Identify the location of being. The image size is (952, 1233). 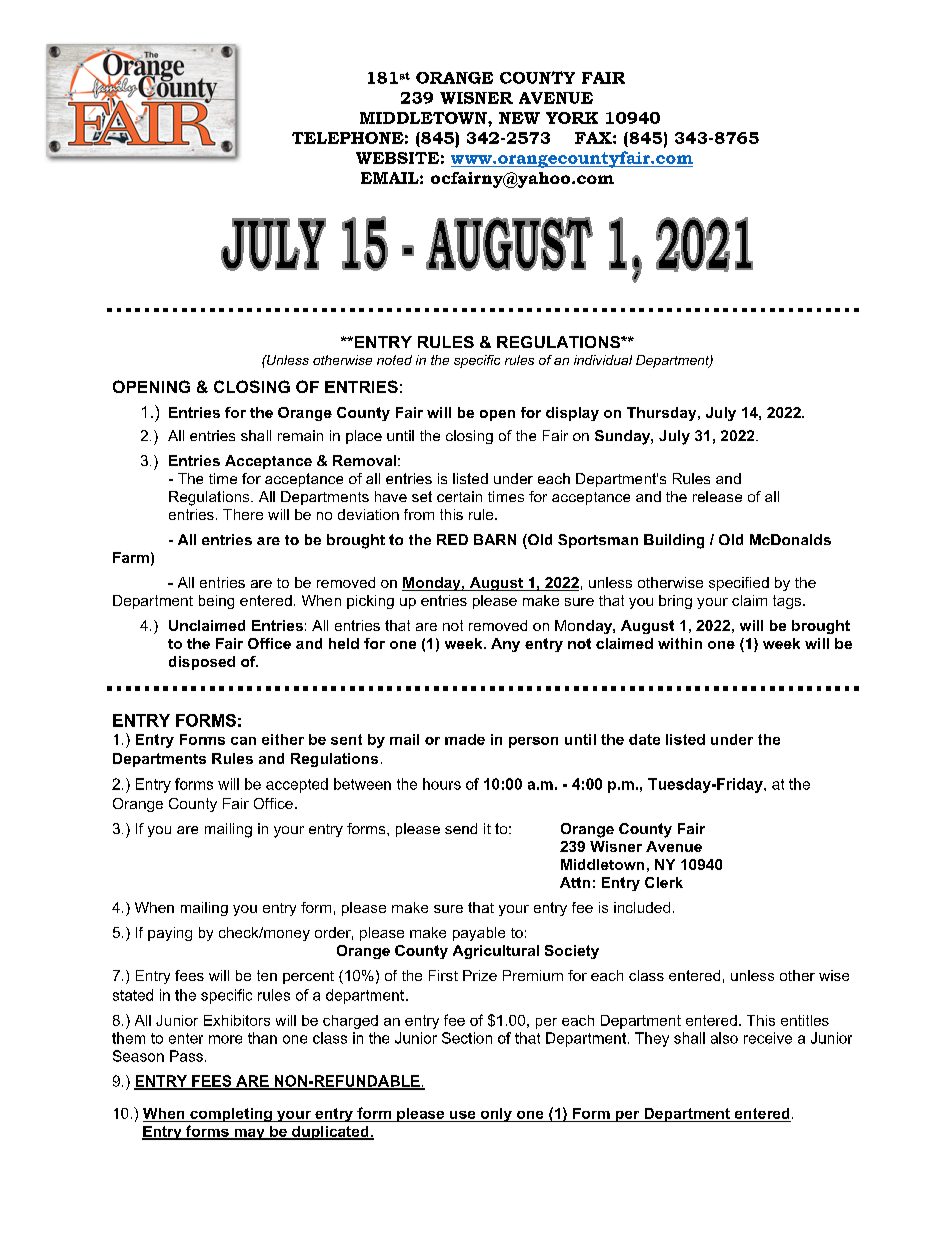
(216, 602).
